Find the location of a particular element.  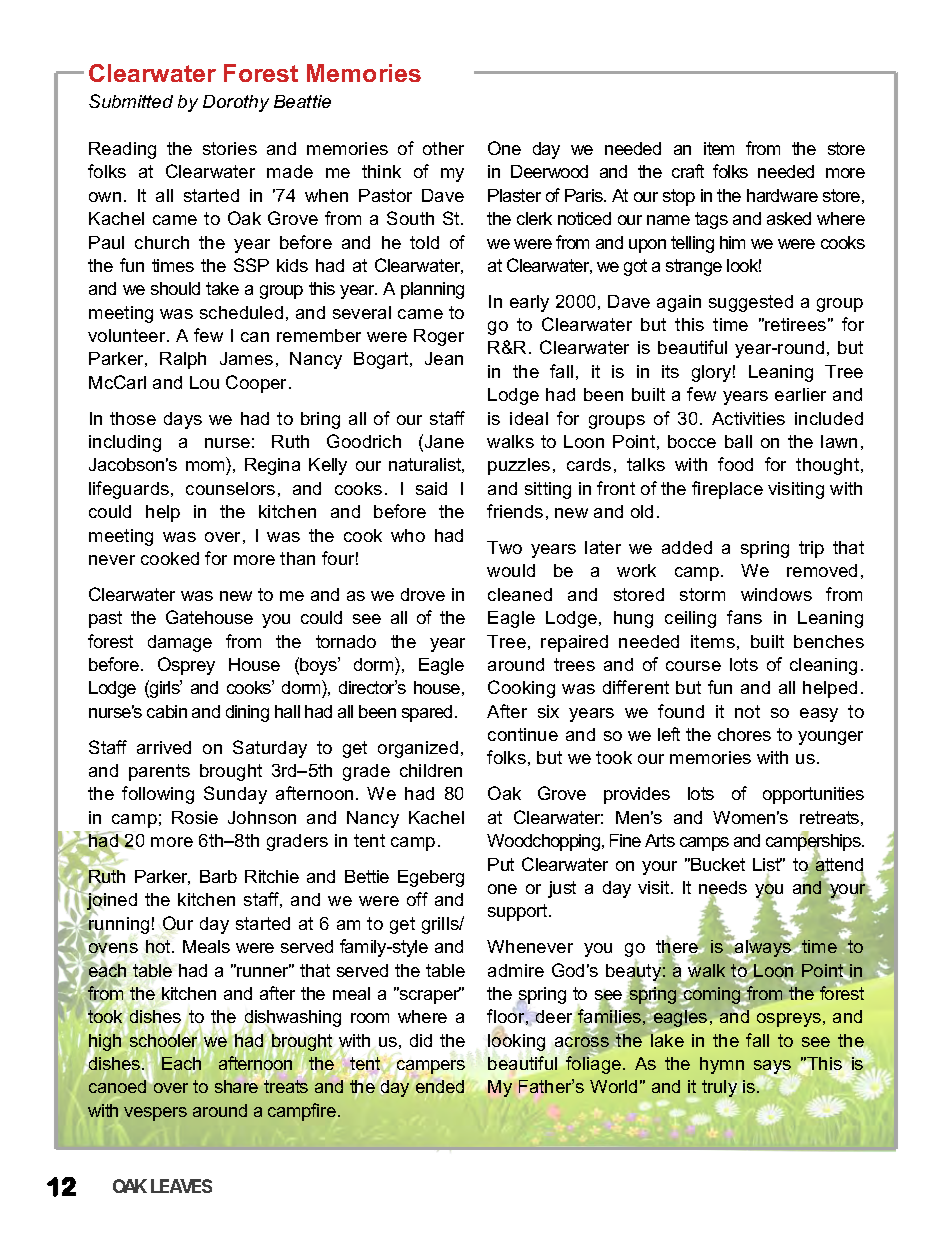

LEAVES is located at coordinates (181, 1186).
